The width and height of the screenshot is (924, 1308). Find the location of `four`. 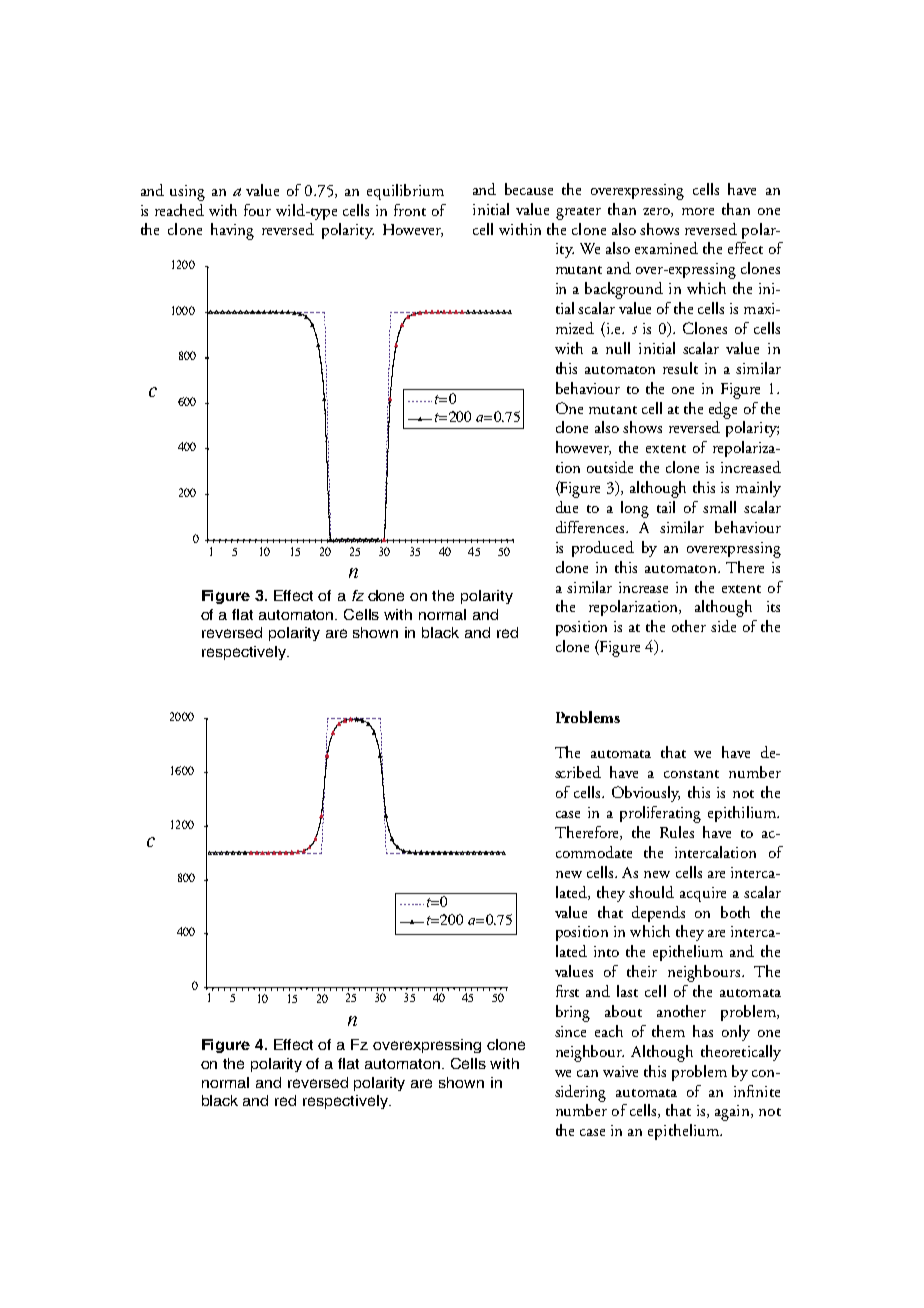

four is located at coordinates (257, 210).
